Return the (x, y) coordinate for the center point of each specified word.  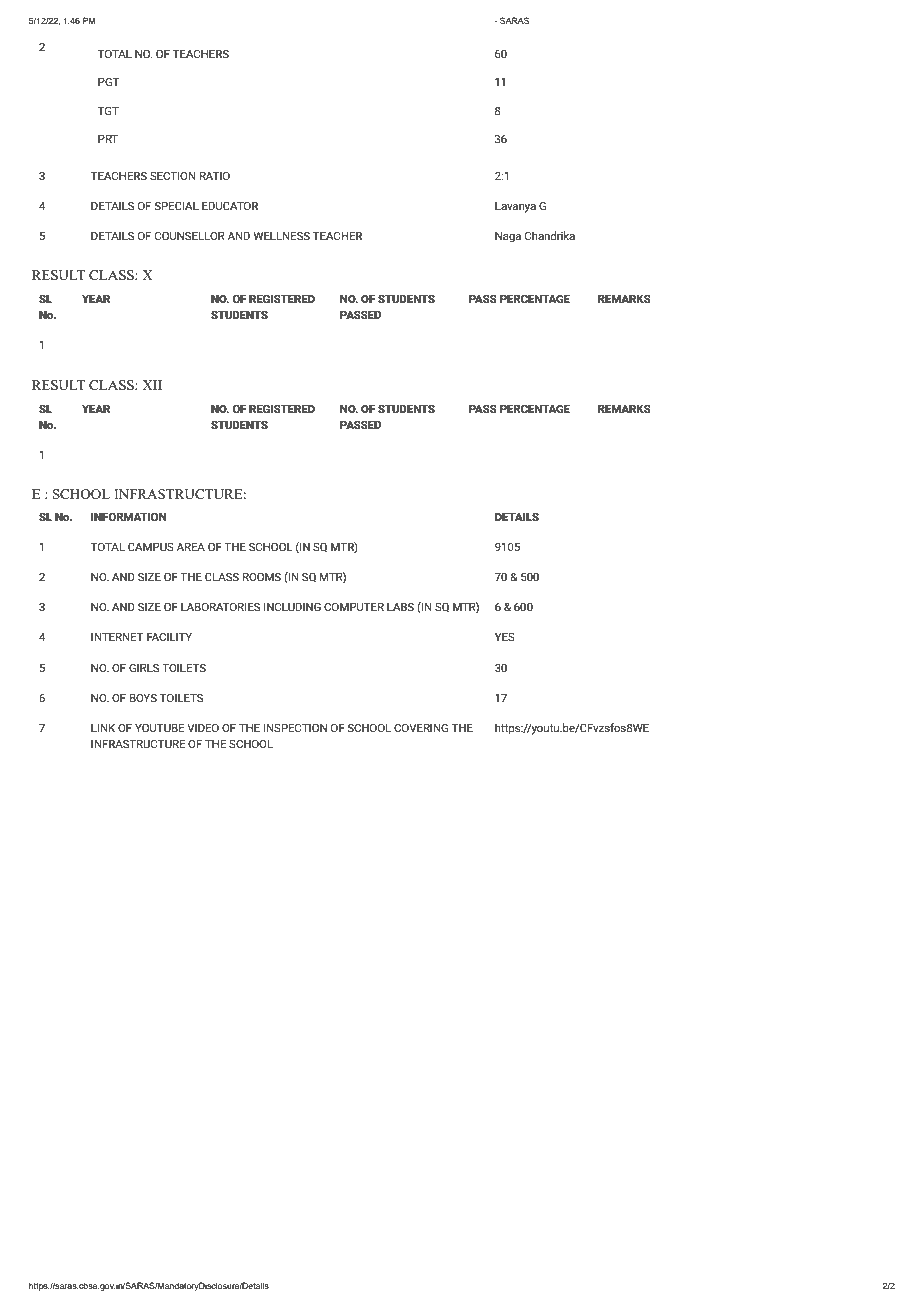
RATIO (215, 175)
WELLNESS (281, 235)
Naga (508, 237)
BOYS (143, 697)
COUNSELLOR (190, 235)
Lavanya (515, 207)
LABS (400, 606)
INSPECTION (295, 727)
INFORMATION (128, 516)
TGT (108, 110)
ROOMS (262, 576)
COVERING (421, 727)
